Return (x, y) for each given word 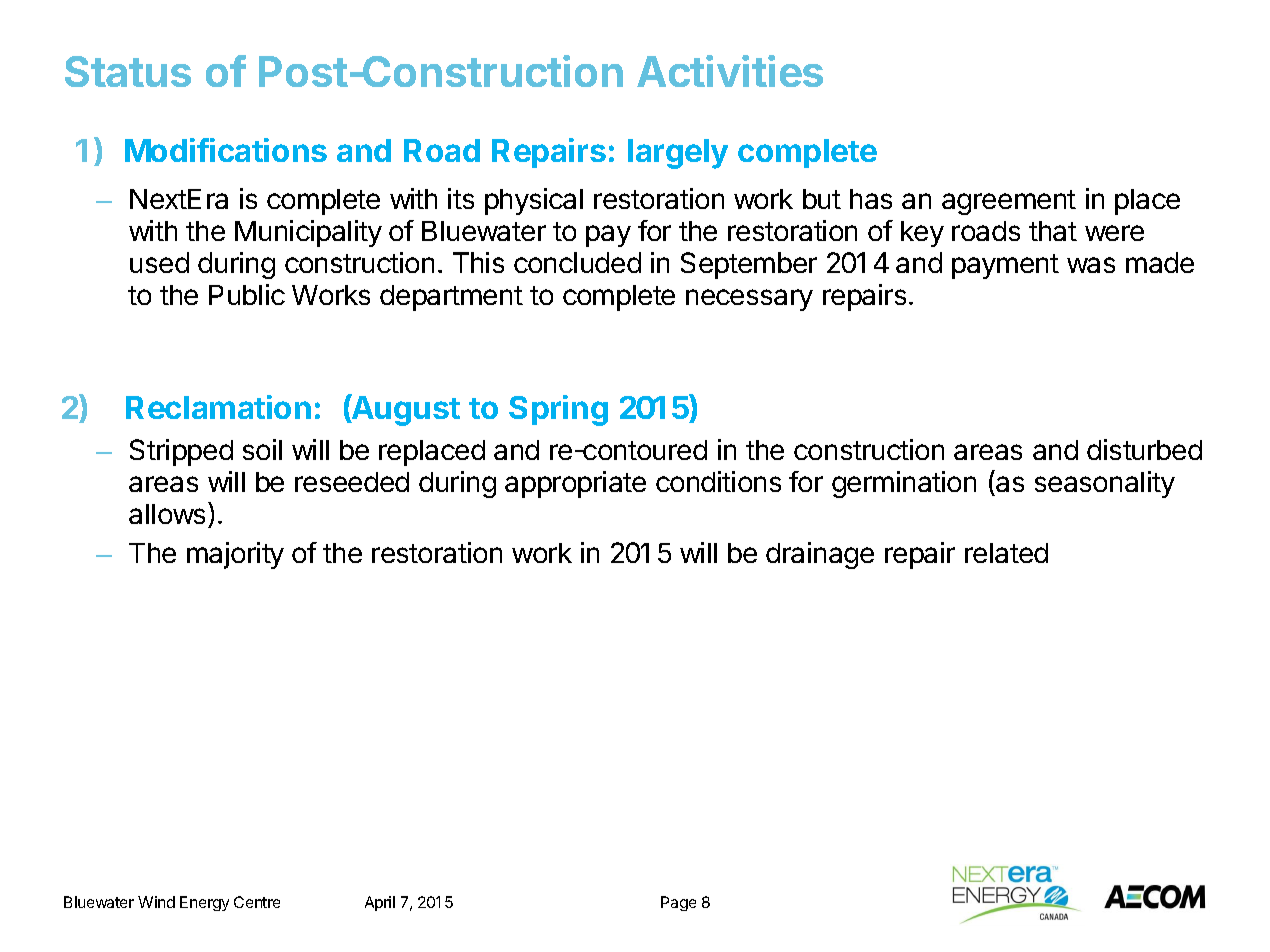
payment (1005, 266)
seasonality (1105, 484)
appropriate (575, 484)
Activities (730, 71)
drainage (820, 555)
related (1006, 553)
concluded (577, 262)
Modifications (226, 150)
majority (235, 555)
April (380, 903)
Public (247, 294)
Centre (257, 902)
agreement (1009, 202)
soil (262, 449)
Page (678, 903)
